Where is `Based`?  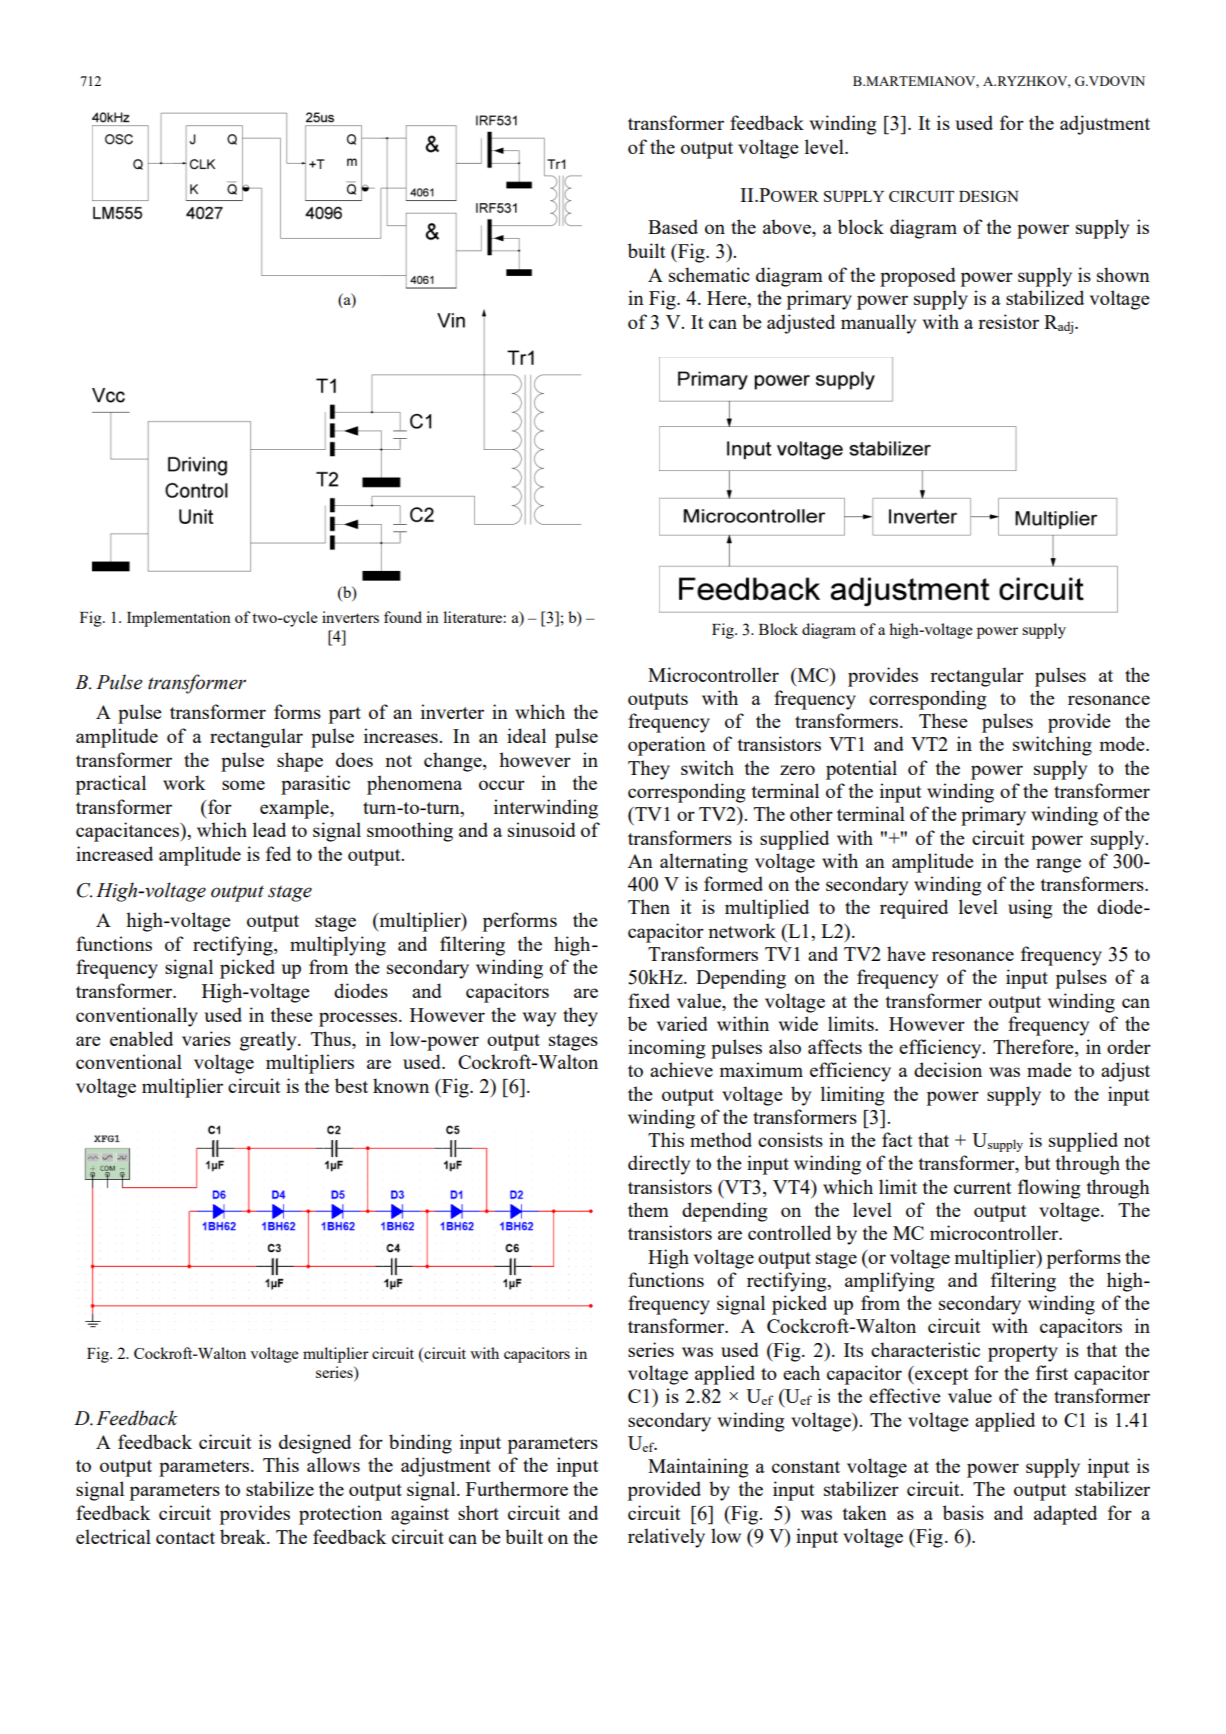 Based is located at coordinates (673, 226).
